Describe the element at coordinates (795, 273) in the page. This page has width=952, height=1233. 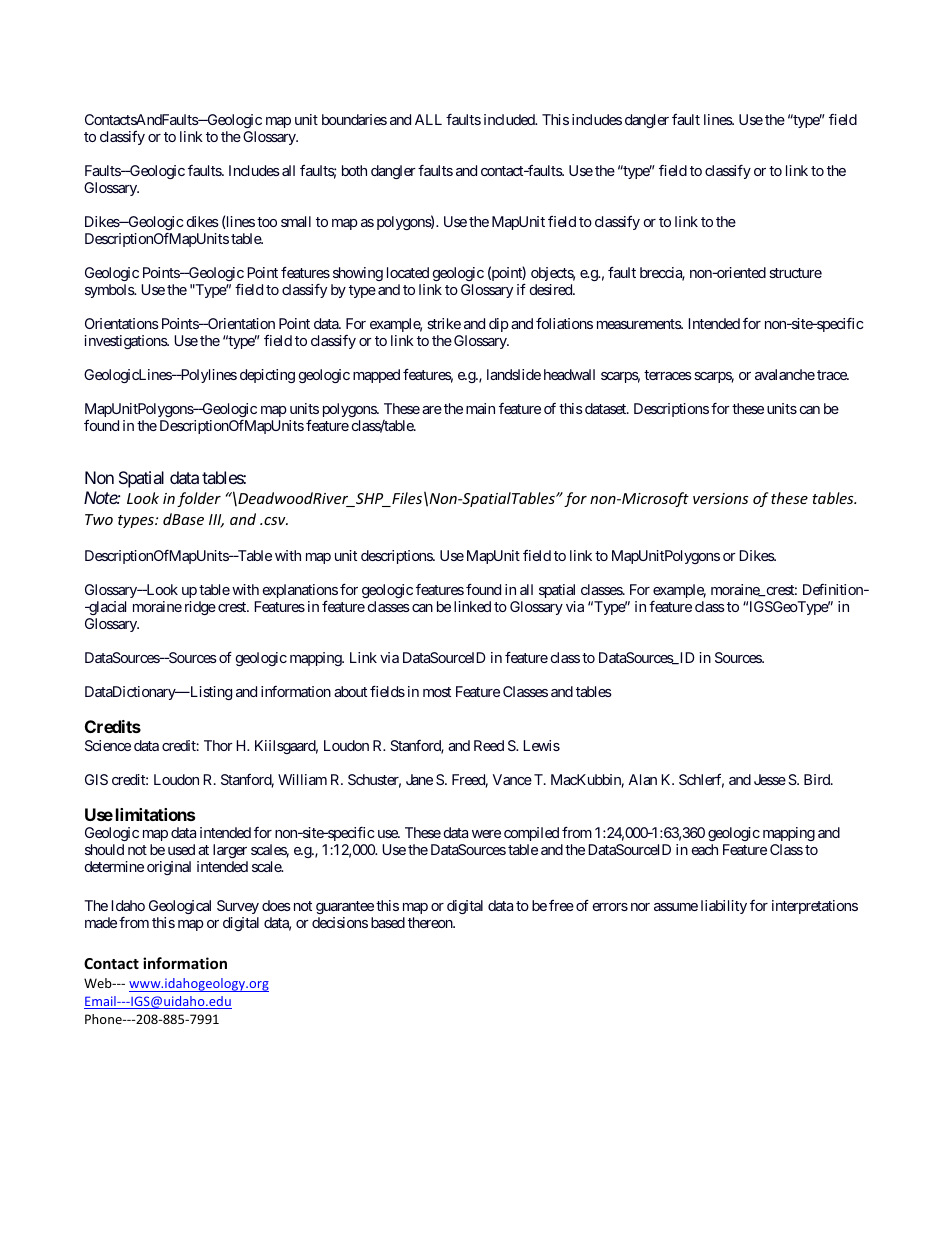
I see `structure` at that location.
